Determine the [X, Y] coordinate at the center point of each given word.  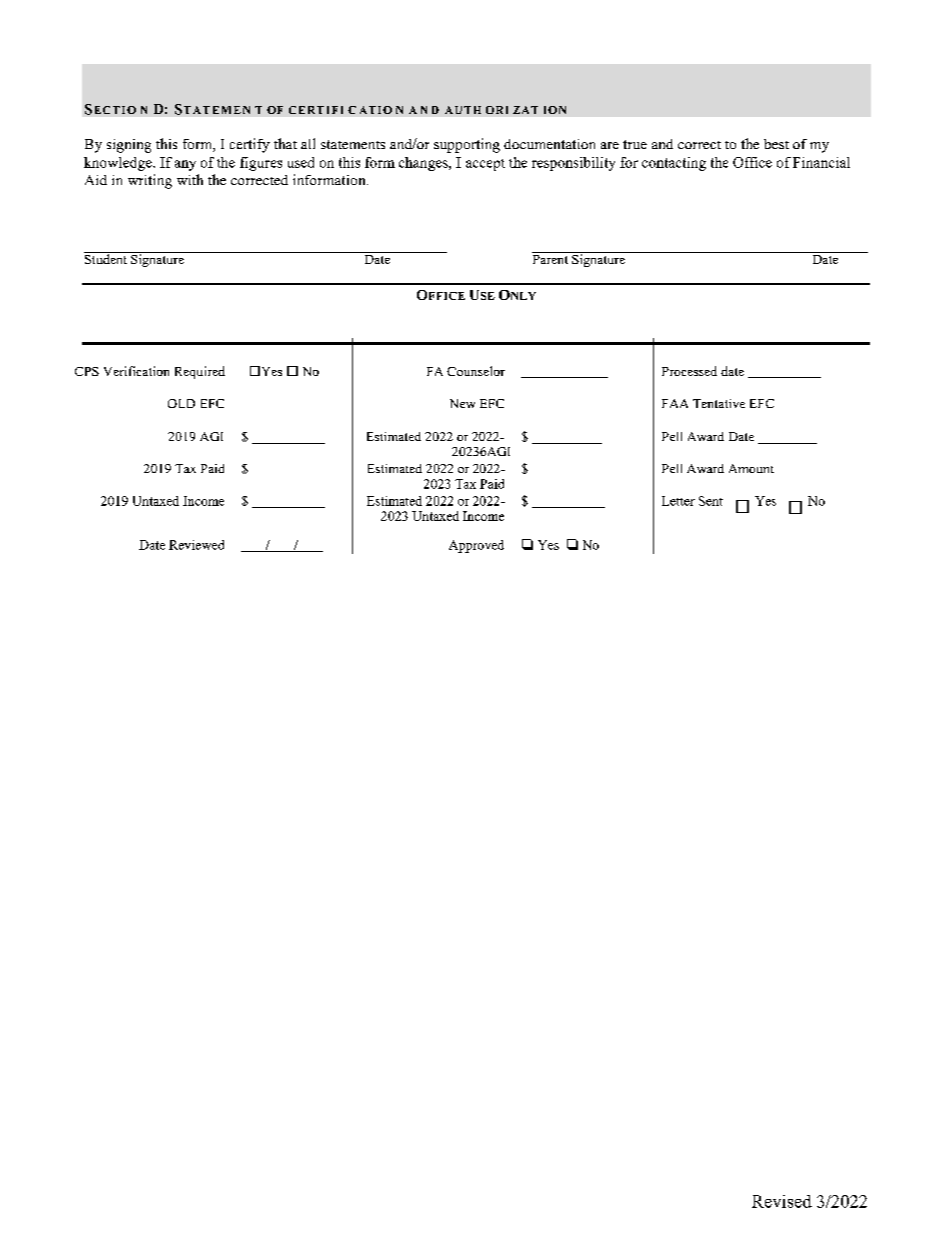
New [462, 403]
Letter [678, 501]
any [185, 165]
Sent [711, 501]
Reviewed [196, 545]
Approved [476, 546]
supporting [467, 145]
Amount [751, 468]
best [776, 144]
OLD [181, 403]
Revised [782, 1201]
